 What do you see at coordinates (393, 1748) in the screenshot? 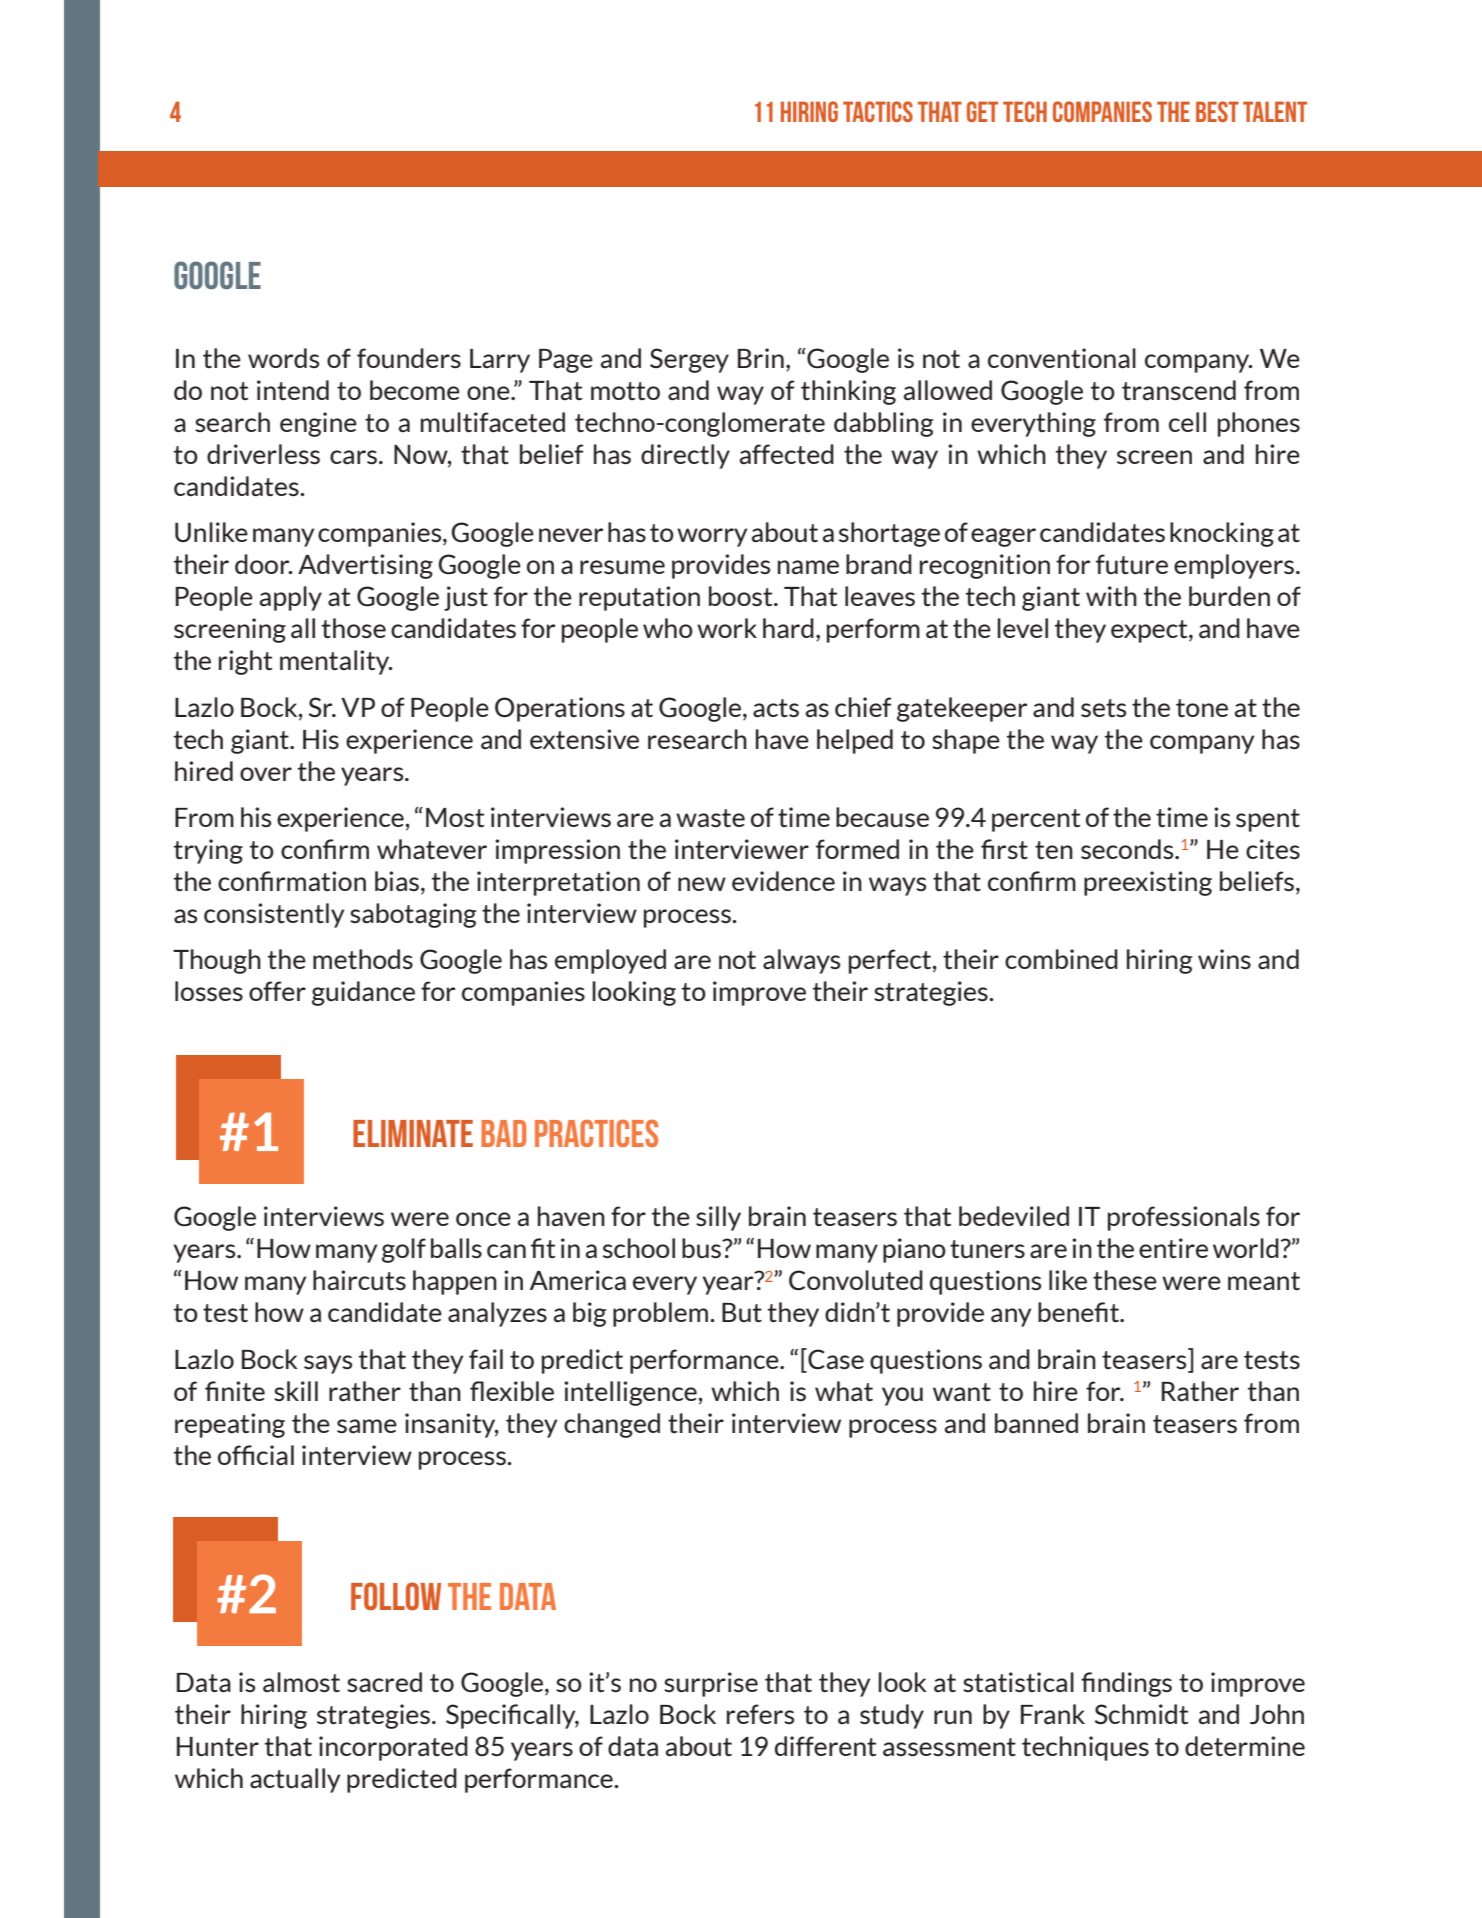
I see `incorporated` at bounding box center [393, 1748].
